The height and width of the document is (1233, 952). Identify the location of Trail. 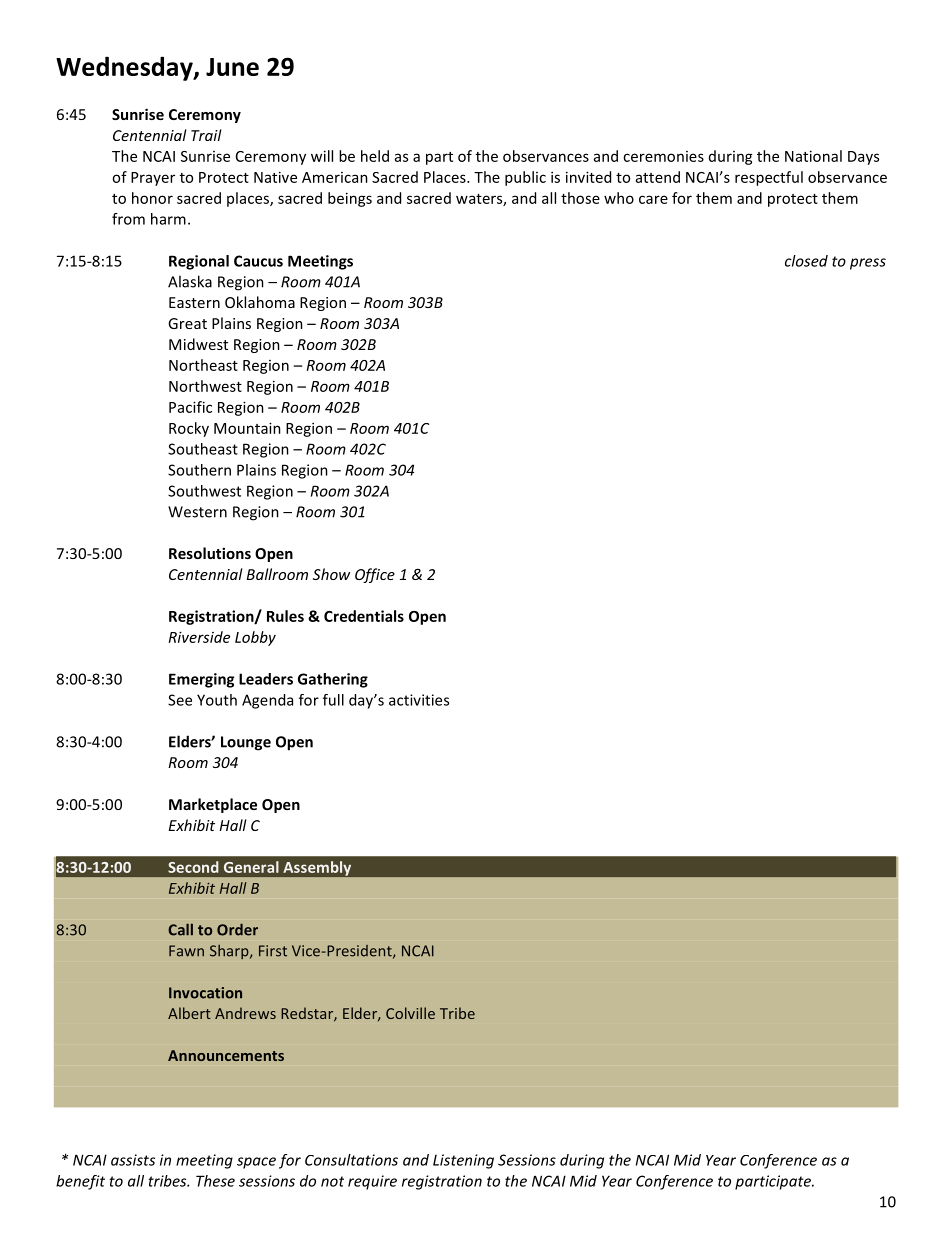
(206, 135).
